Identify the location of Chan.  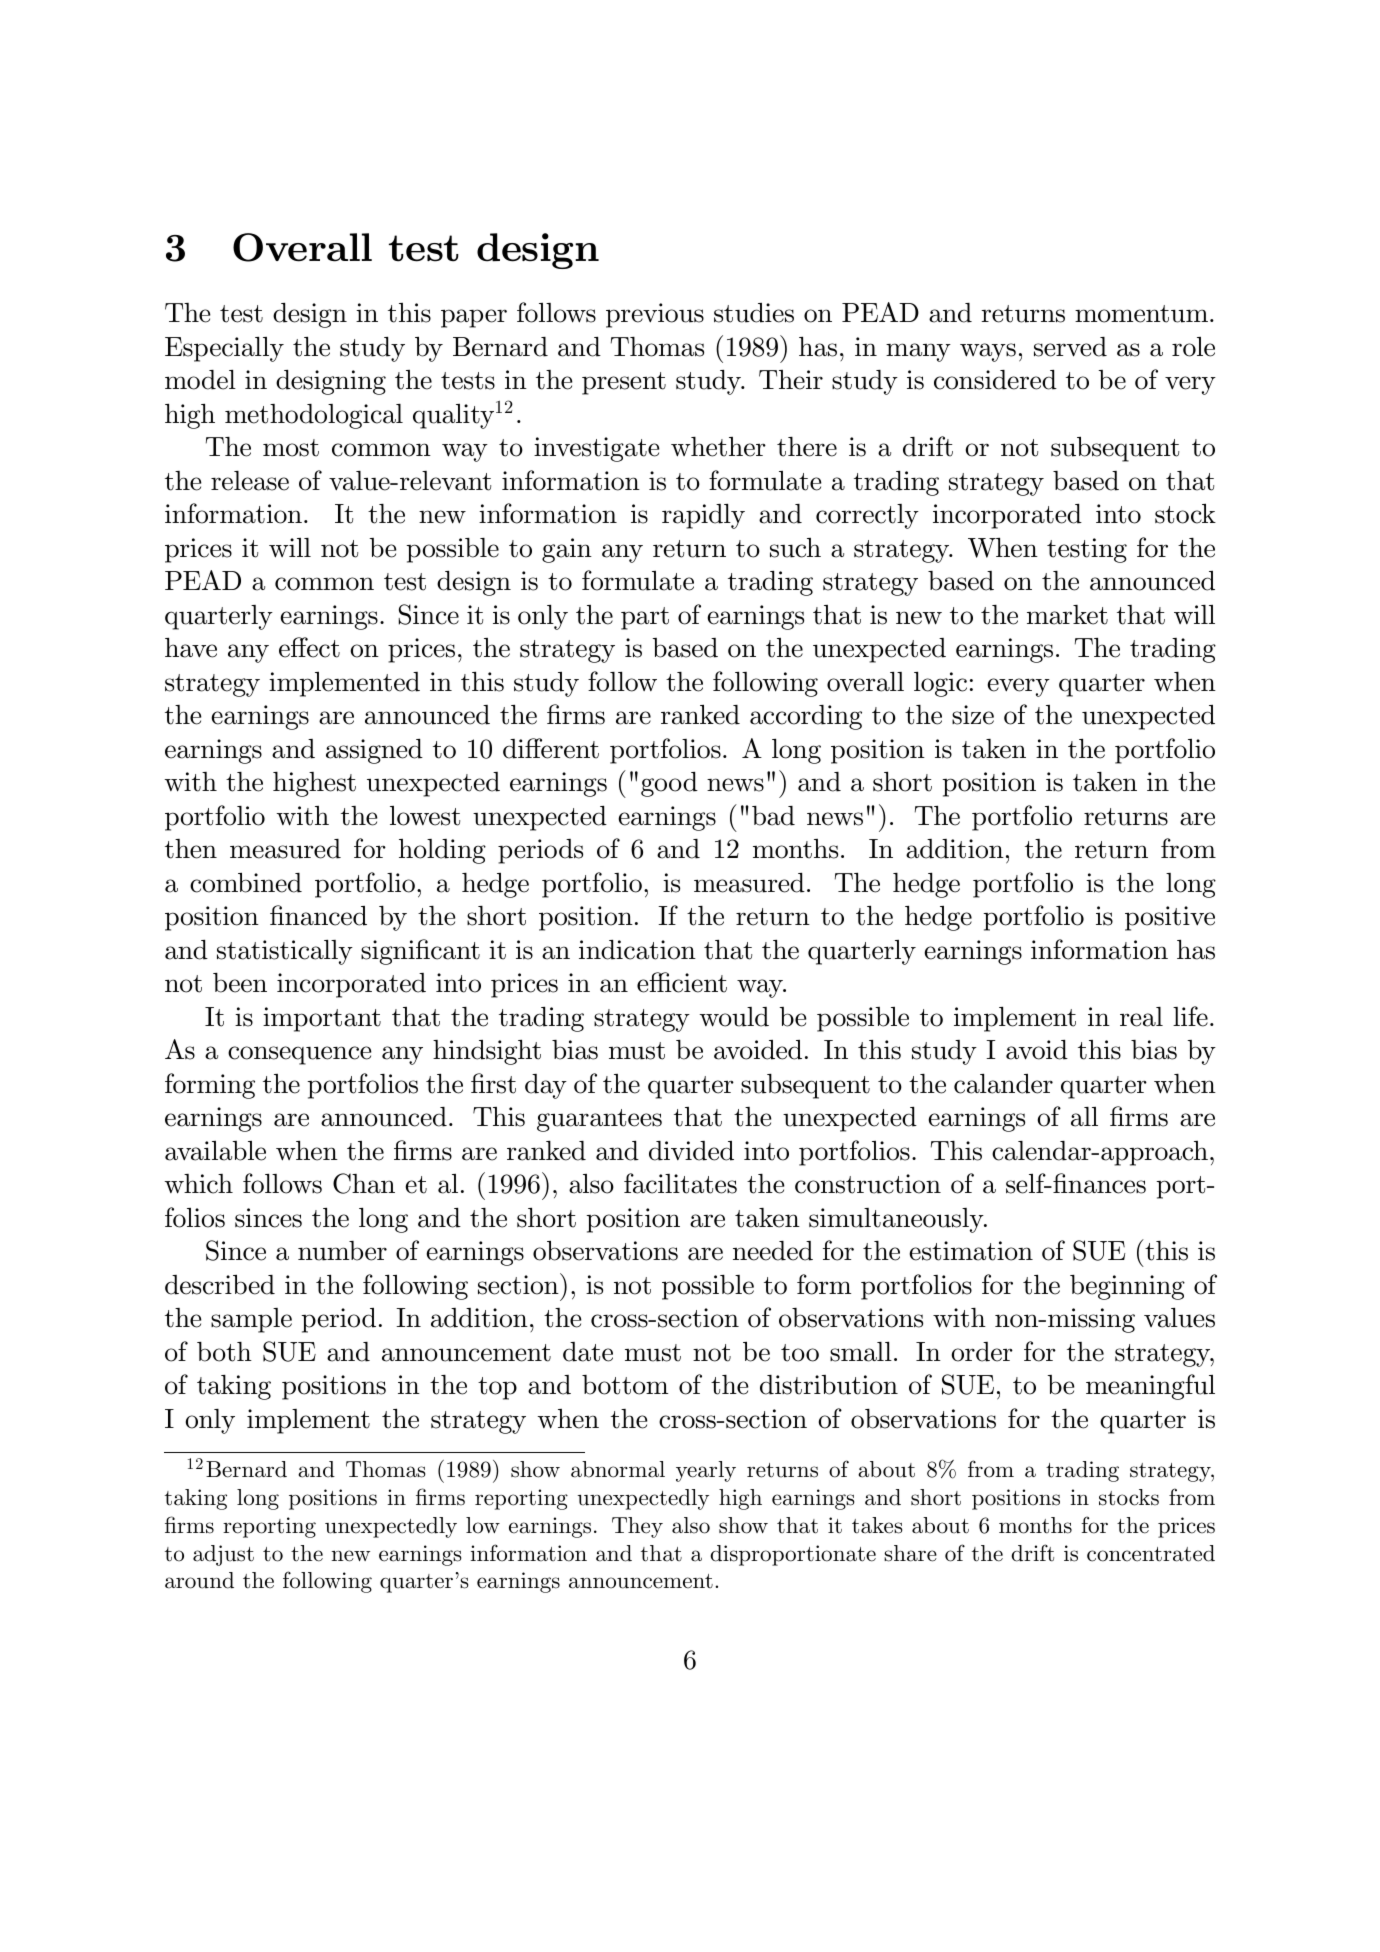
(364, 1183).
